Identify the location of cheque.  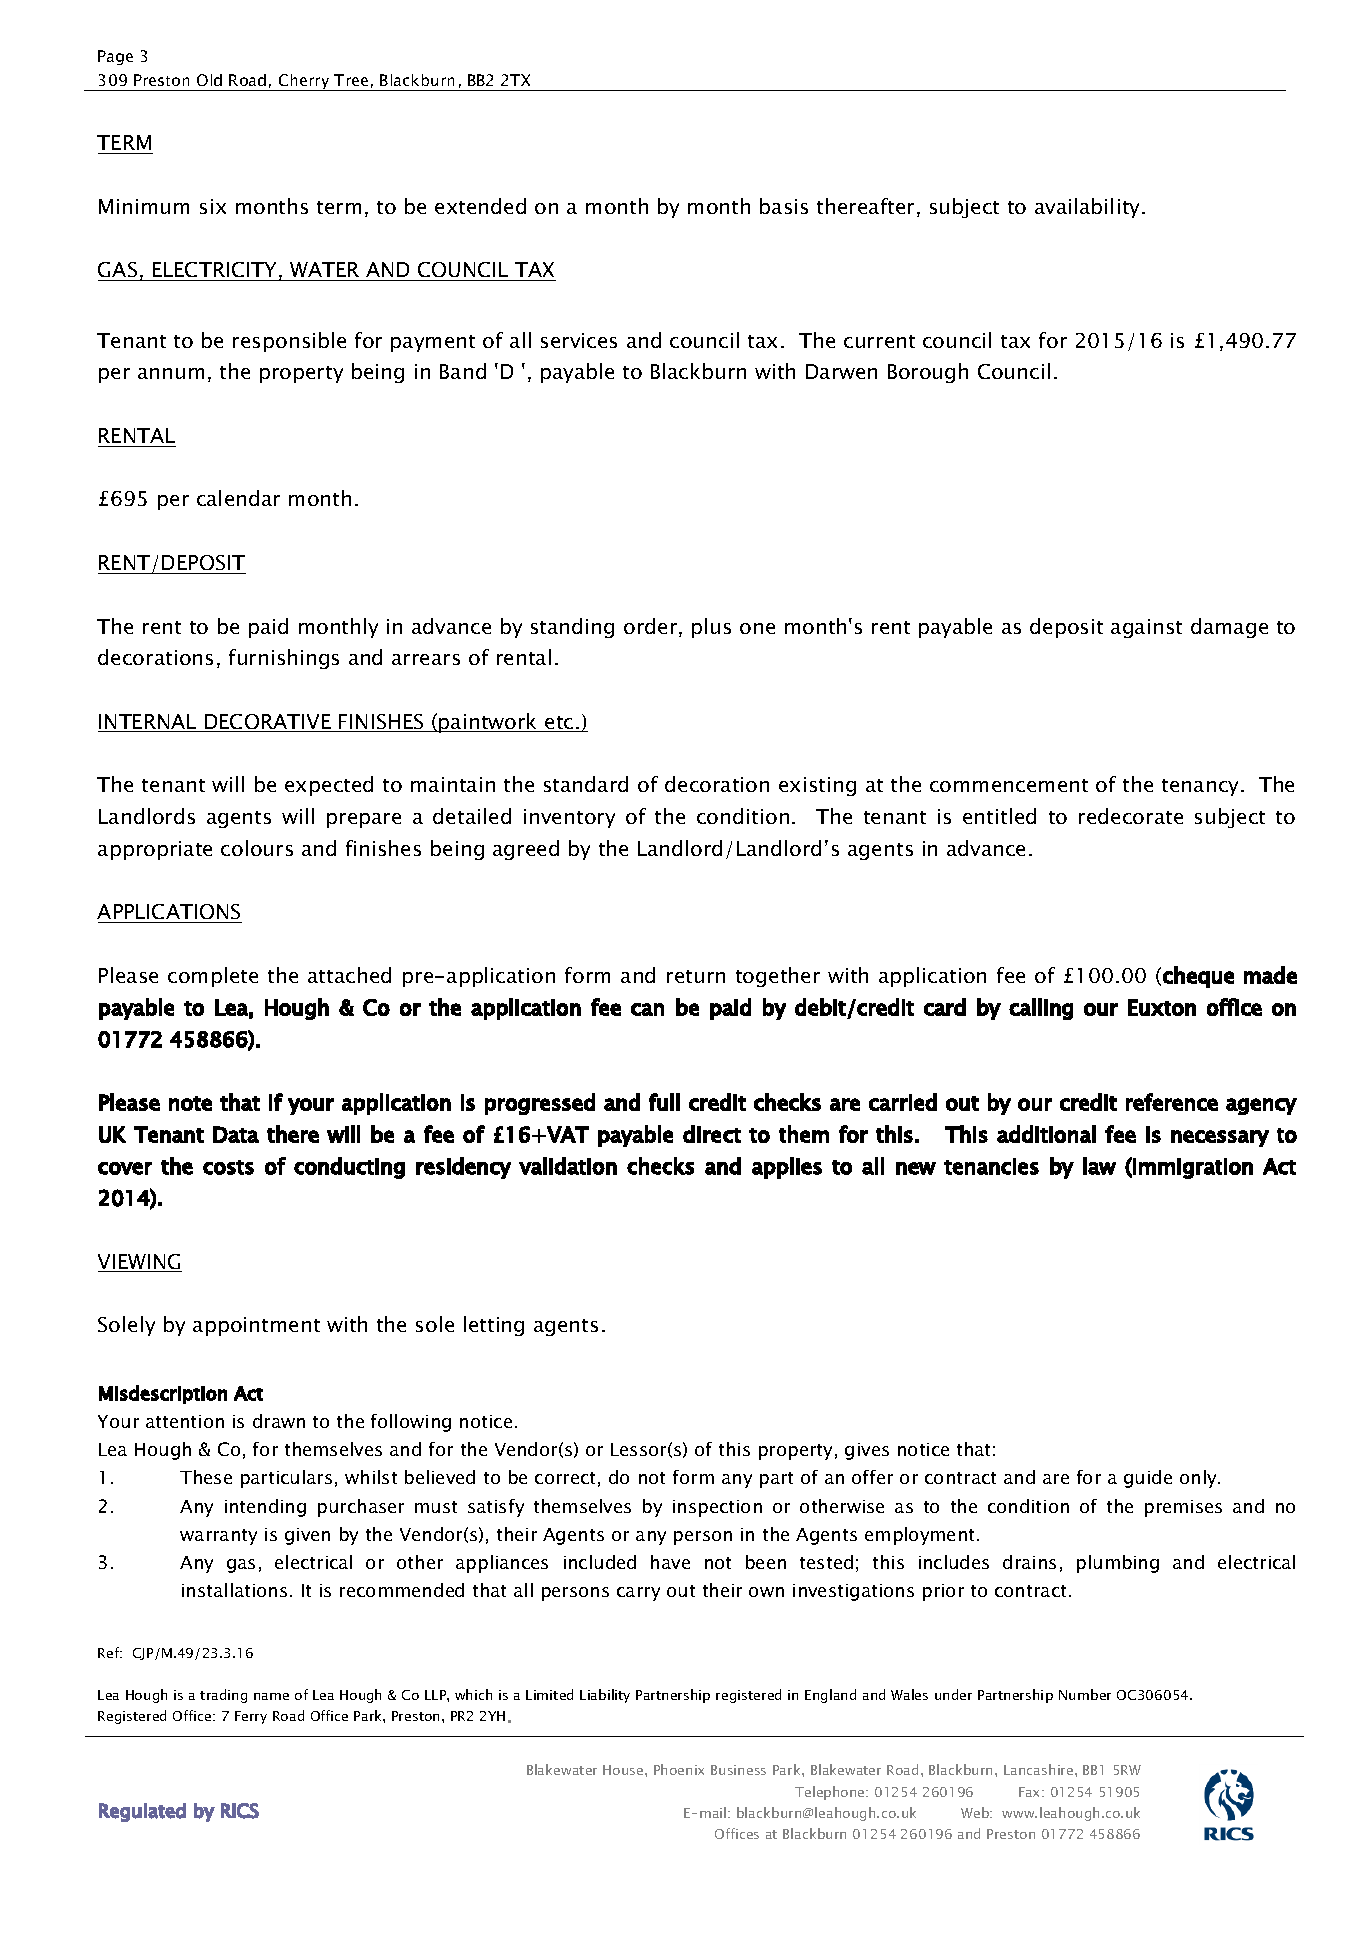
(1198, 977).
